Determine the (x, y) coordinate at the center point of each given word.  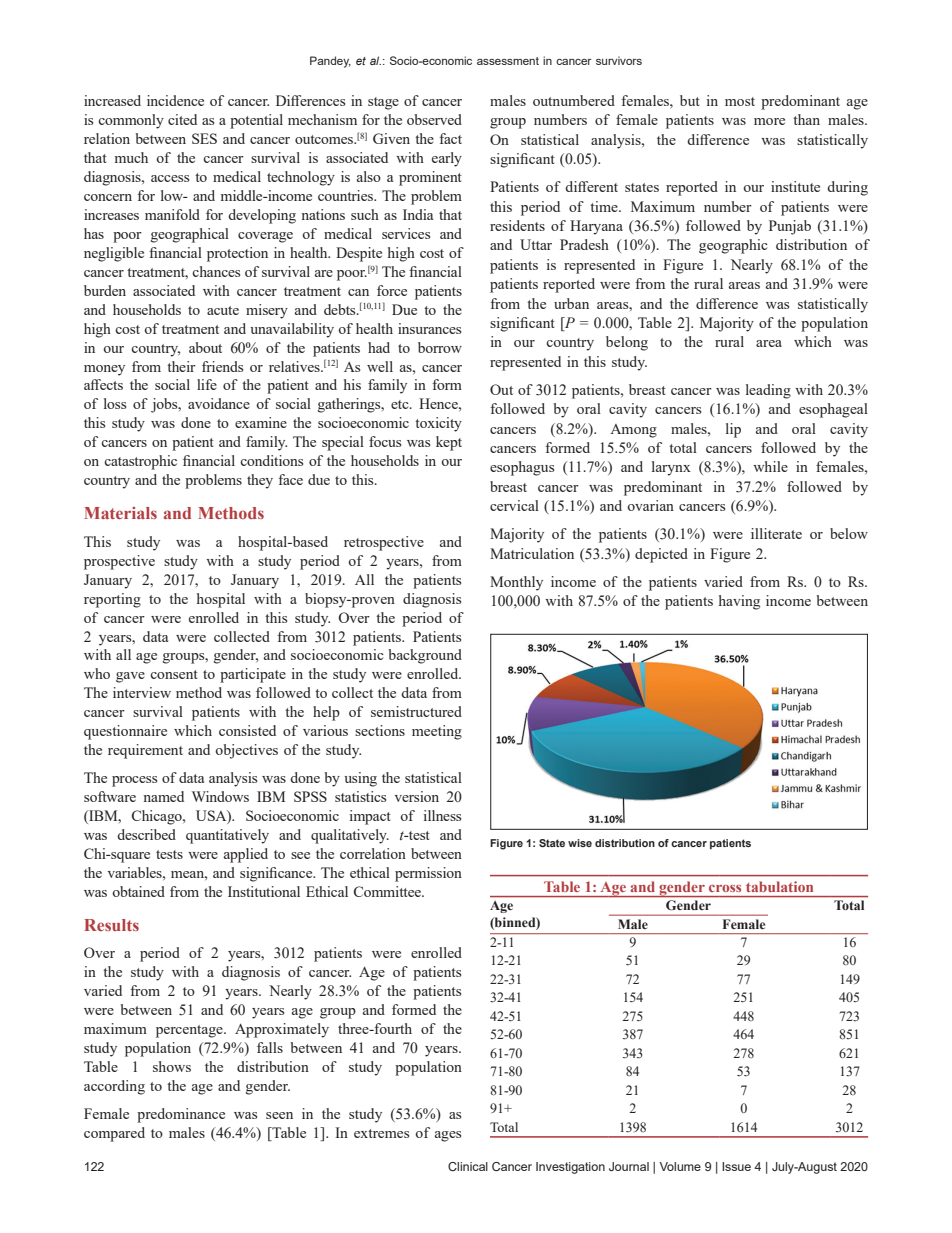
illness (442, 815)
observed (434, 119)
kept (449, 443)
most (740, 101)
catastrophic (140, 462)
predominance (181, 1115)
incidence (175, 100)
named (163, 796)
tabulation (779, 886)
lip (733, 430)
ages (448, 1136)
